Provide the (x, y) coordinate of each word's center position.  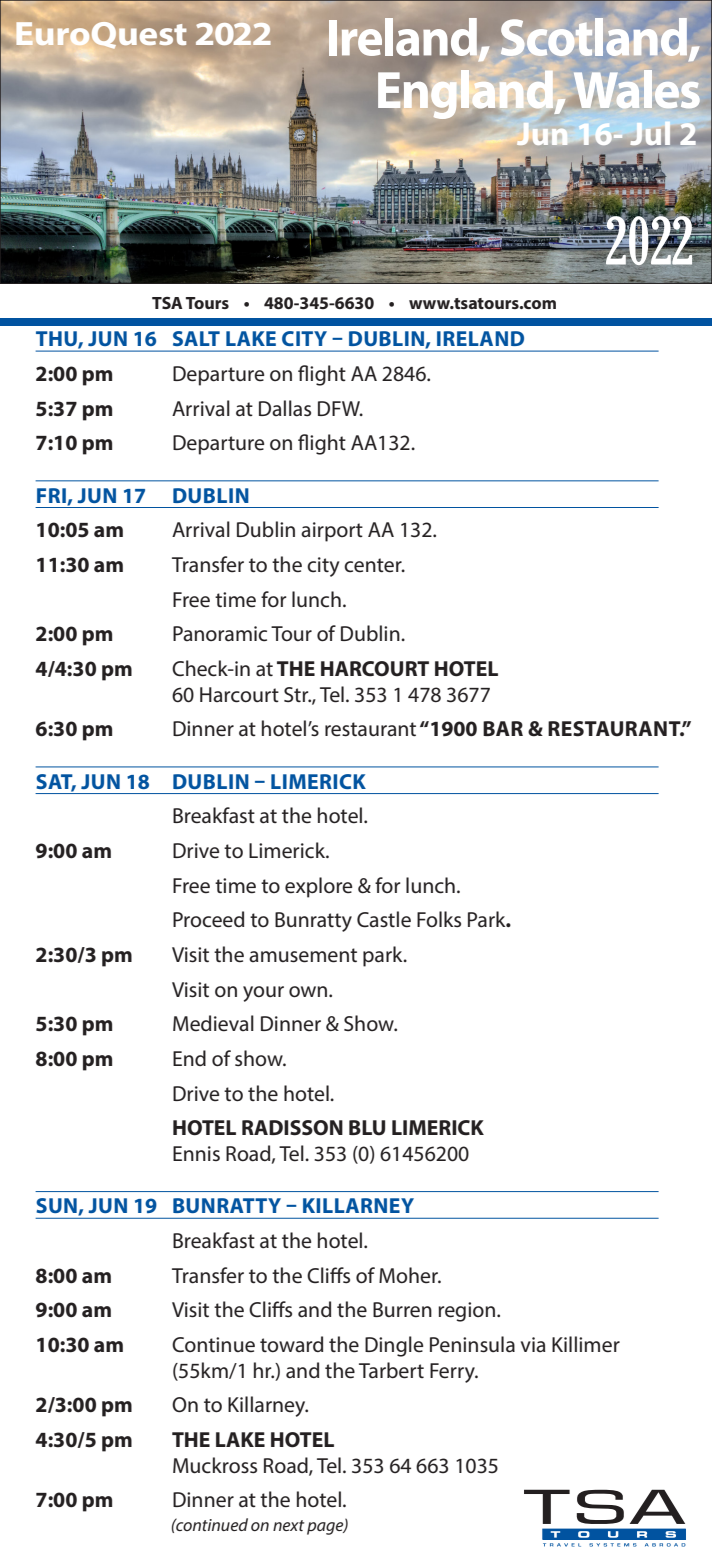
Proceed (208, 919)
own (309, 992)
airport (332, 532)
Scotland (594, 37)
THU (57, 340)
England (466, 93)
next (288, 1525)
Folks (439, 919)
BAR (503, 728)
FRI (52, 496)
